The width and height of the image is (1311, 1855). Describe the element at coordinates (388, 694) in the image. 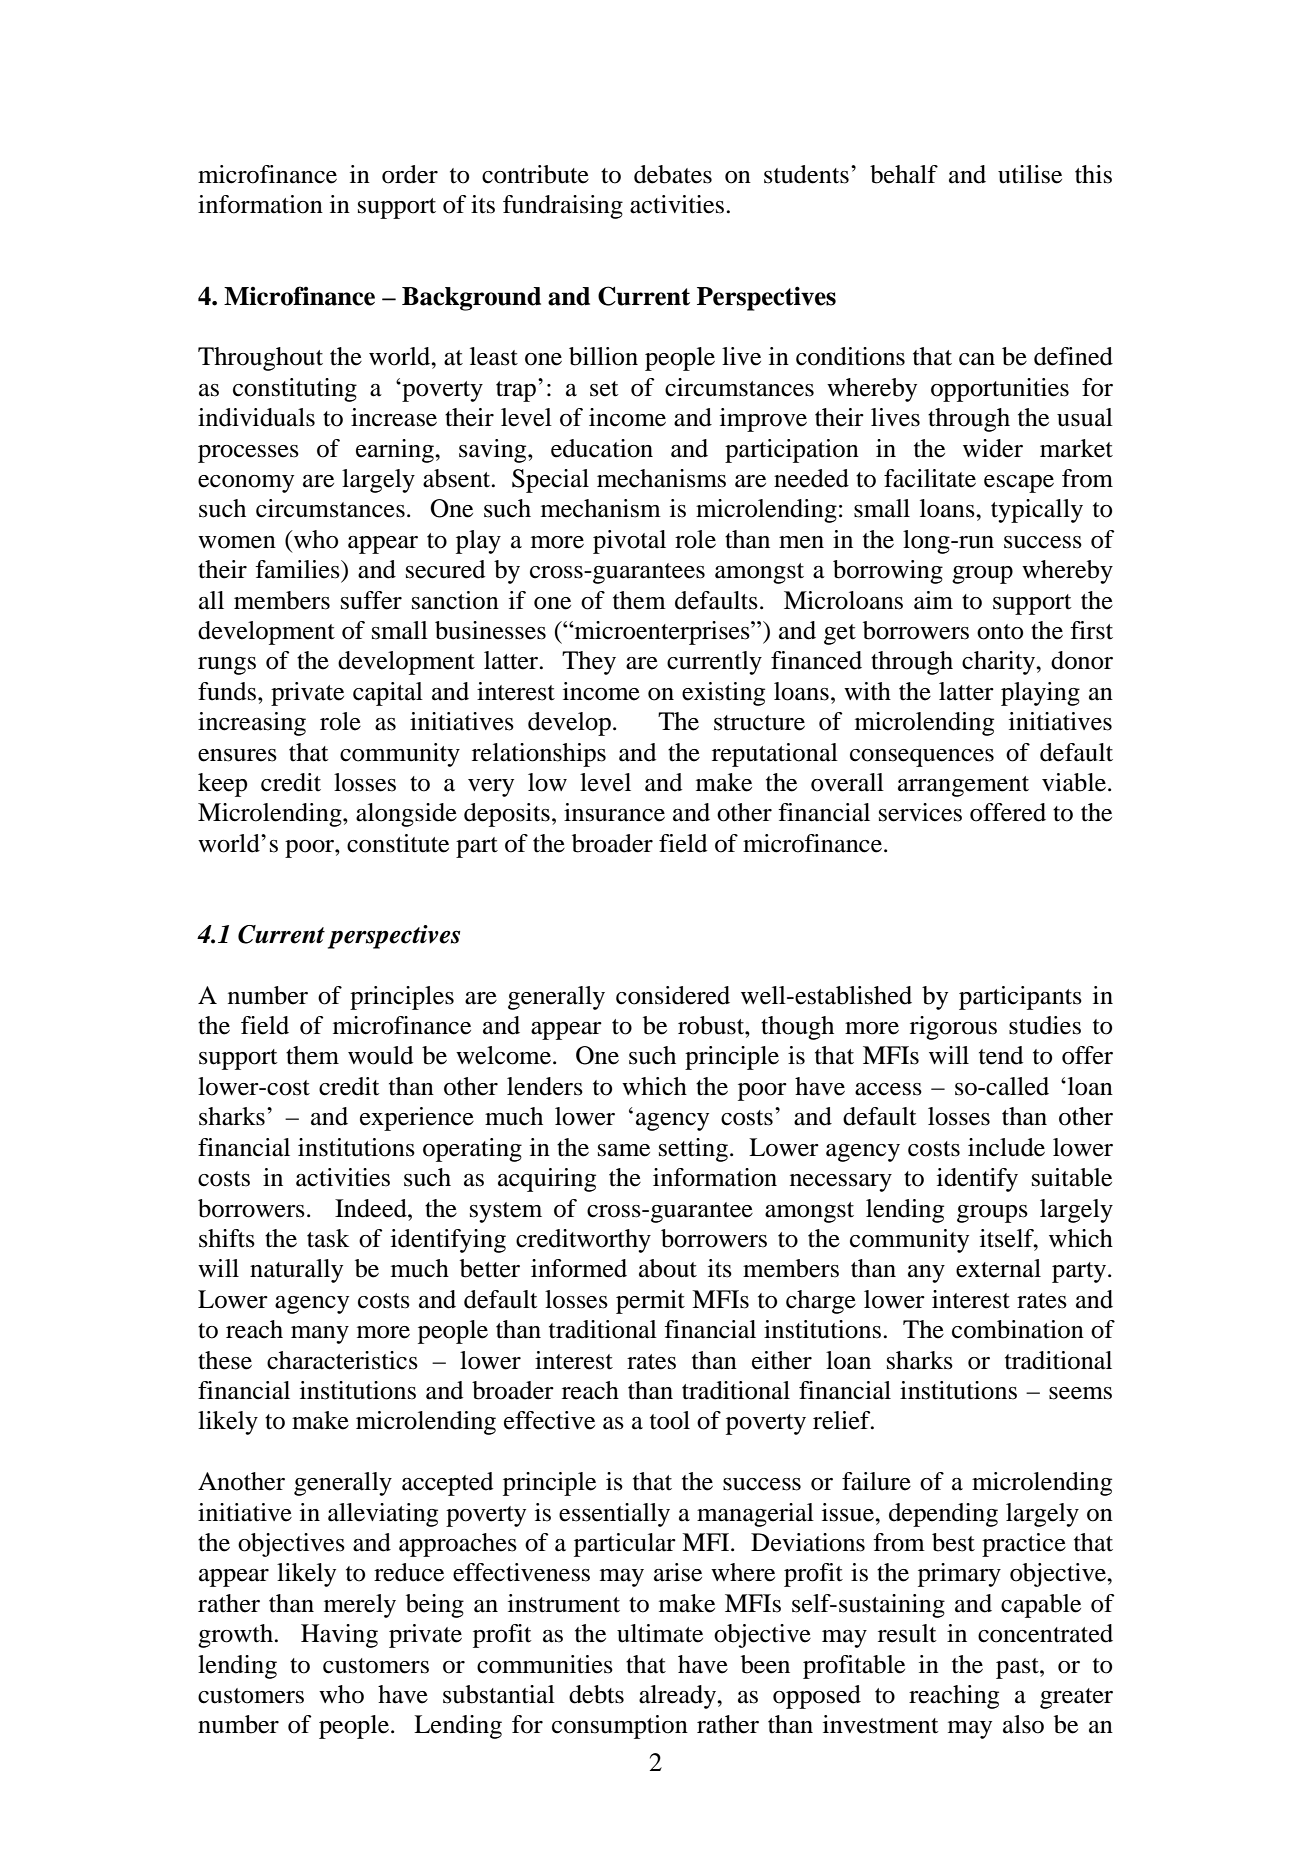

I see `capital` at that location.
